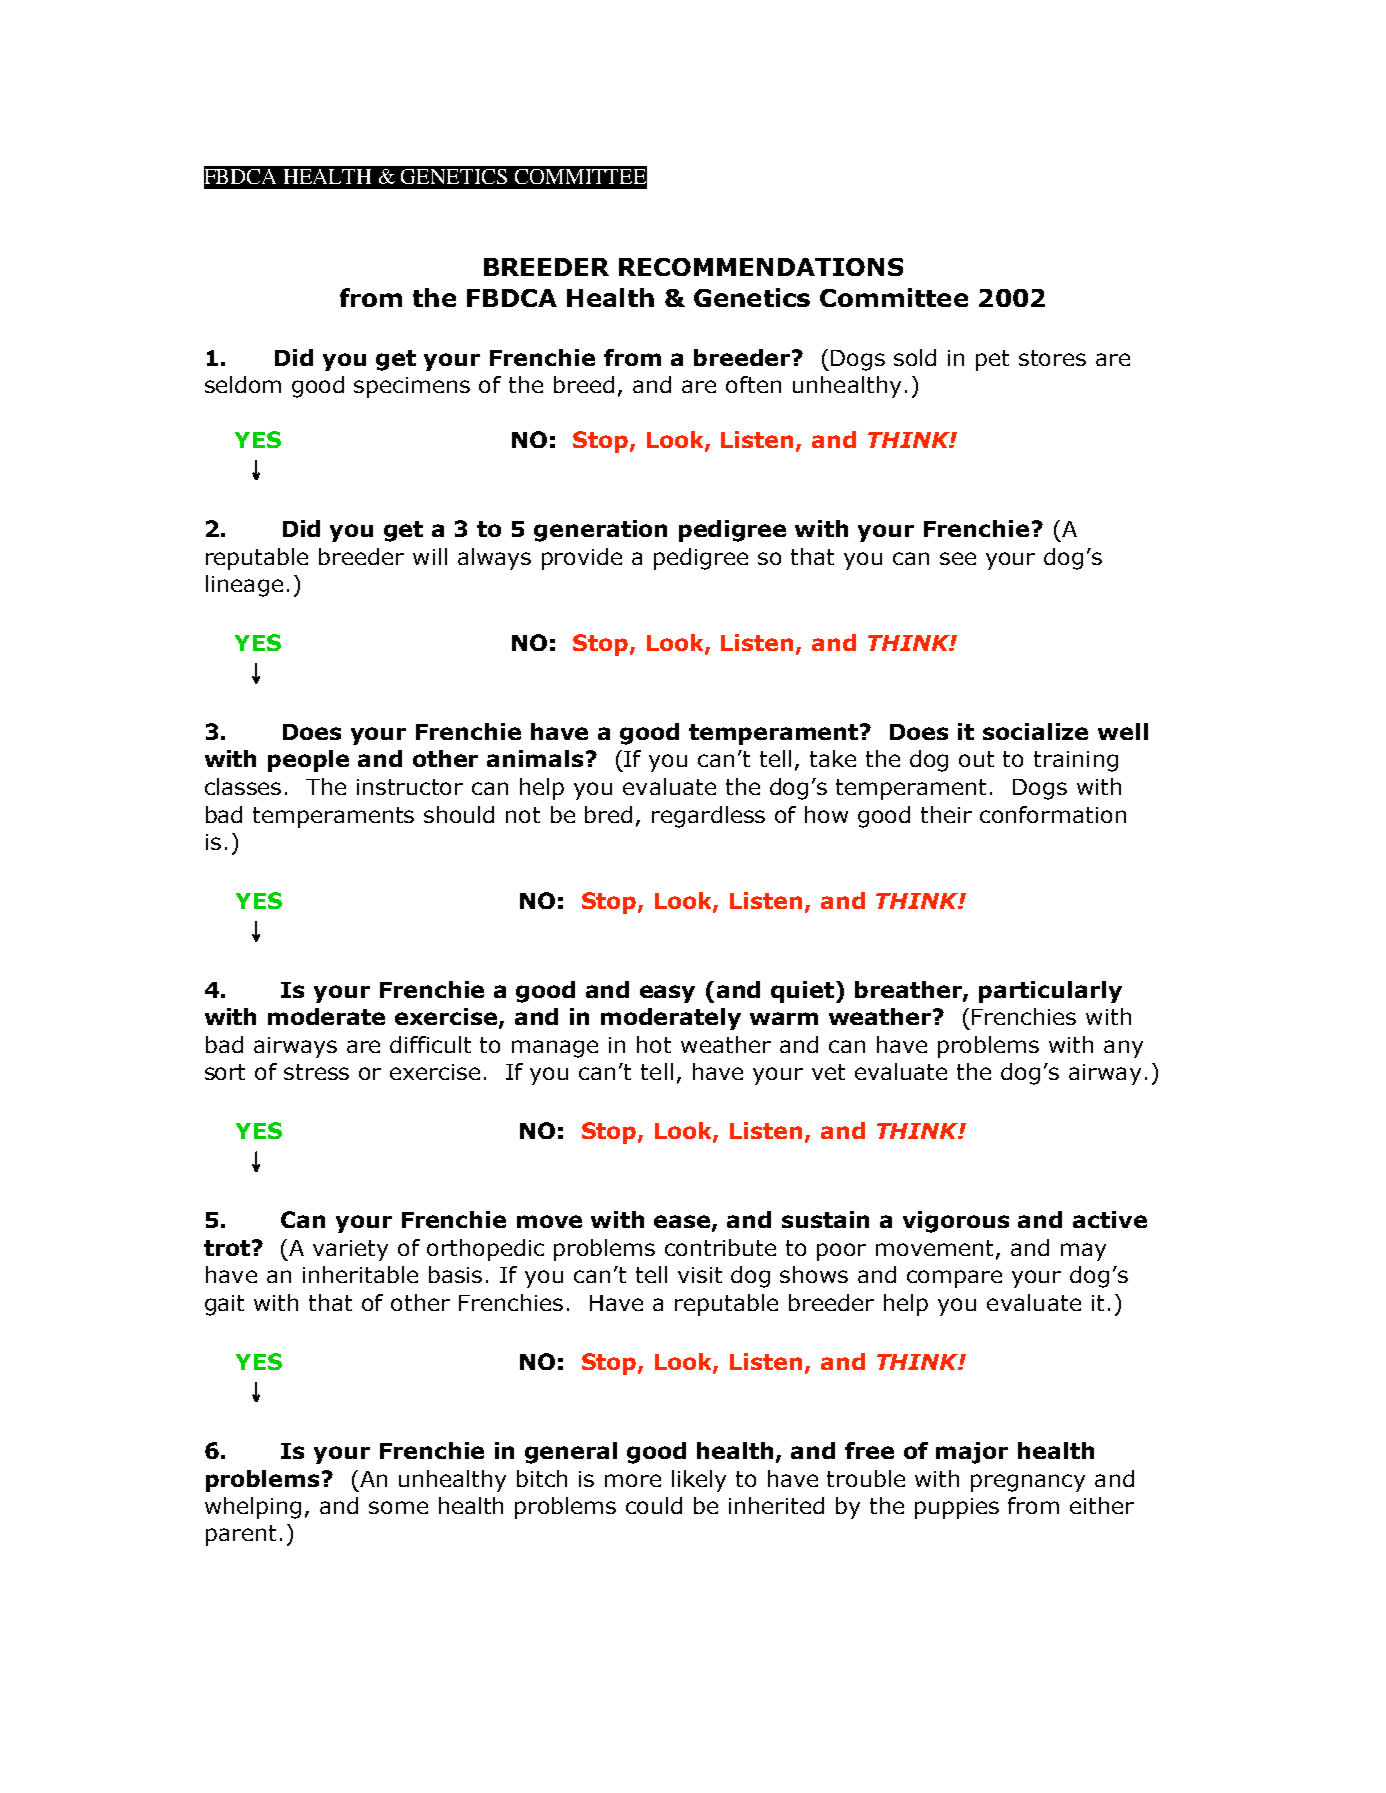 This page has width=1386, height=1793. What do you see at coordinates (956, 1222) in the page?
I see `vigorous` at bounding box center [956, 1222].
